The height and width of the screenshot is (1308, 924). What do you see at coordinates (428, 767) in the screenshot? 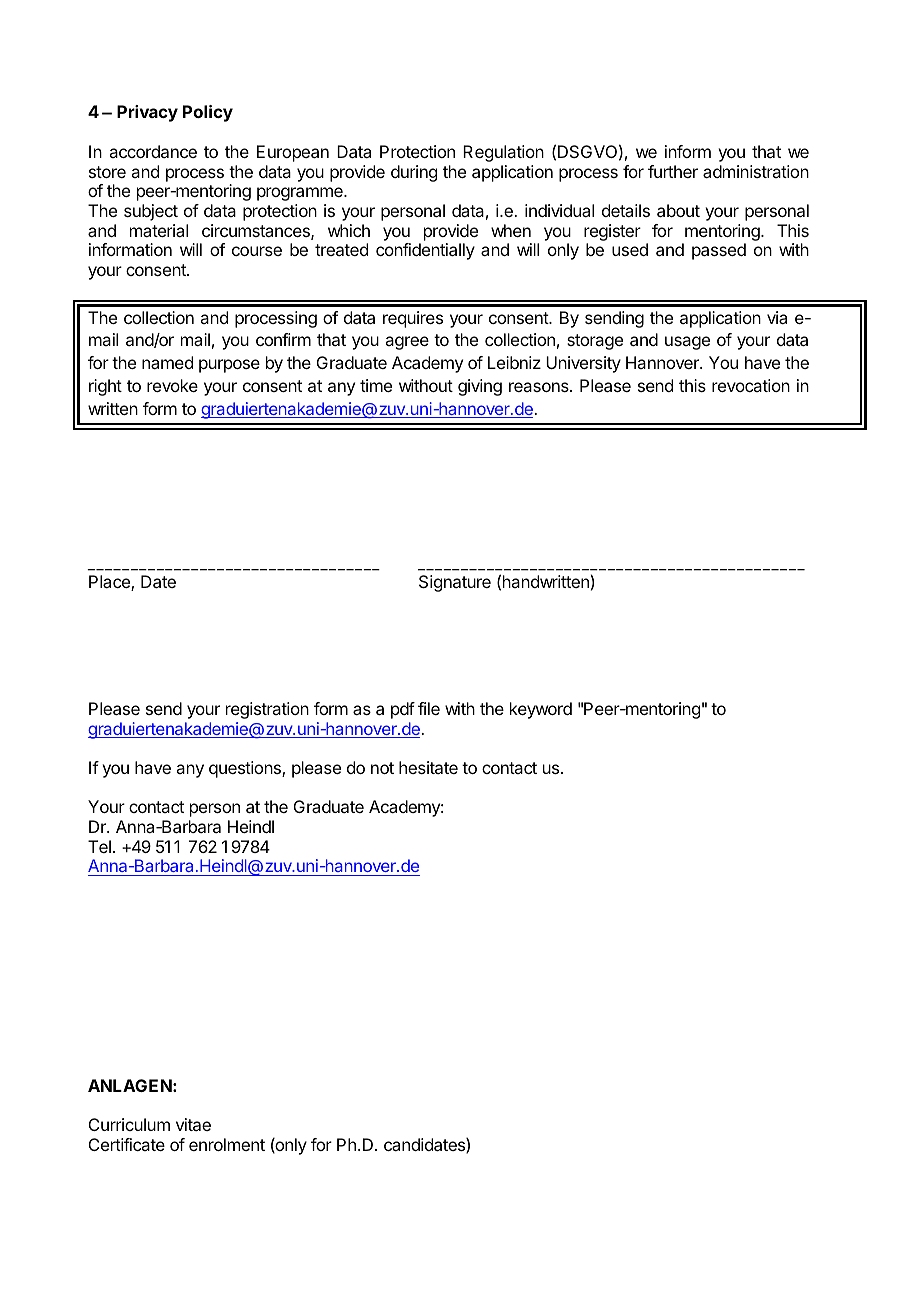
I see `hesitate` at bounding box center [428, 767].
